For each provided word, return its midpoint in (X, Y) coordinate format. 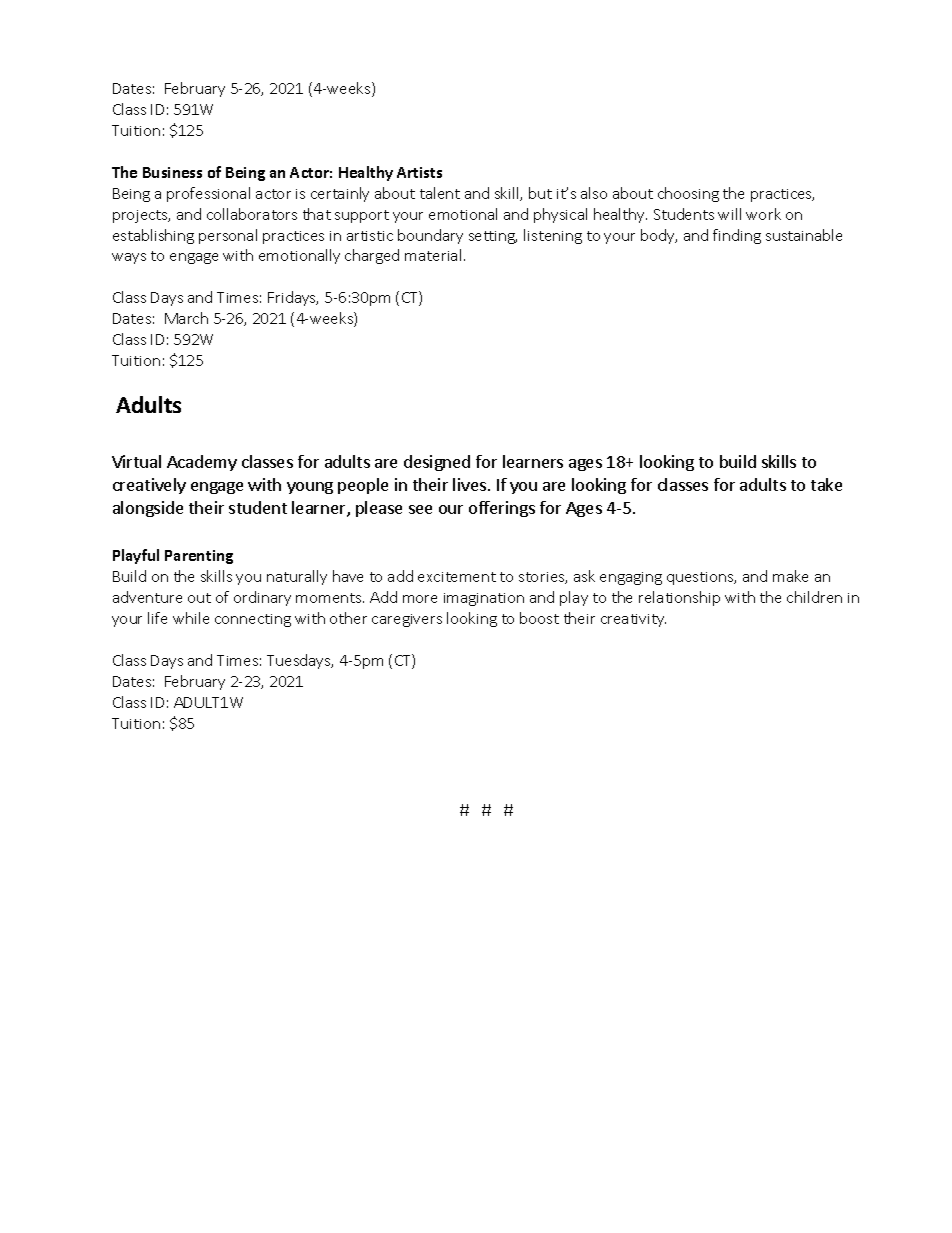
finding (737, 236)
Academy (202, 463)
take (826, 484)
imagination (484, 599)
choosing (688, 194)
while (191, 618)
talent (440, 193)
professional (208, 194)
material (433, 255)
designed (437, 463)
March (186, 318)
